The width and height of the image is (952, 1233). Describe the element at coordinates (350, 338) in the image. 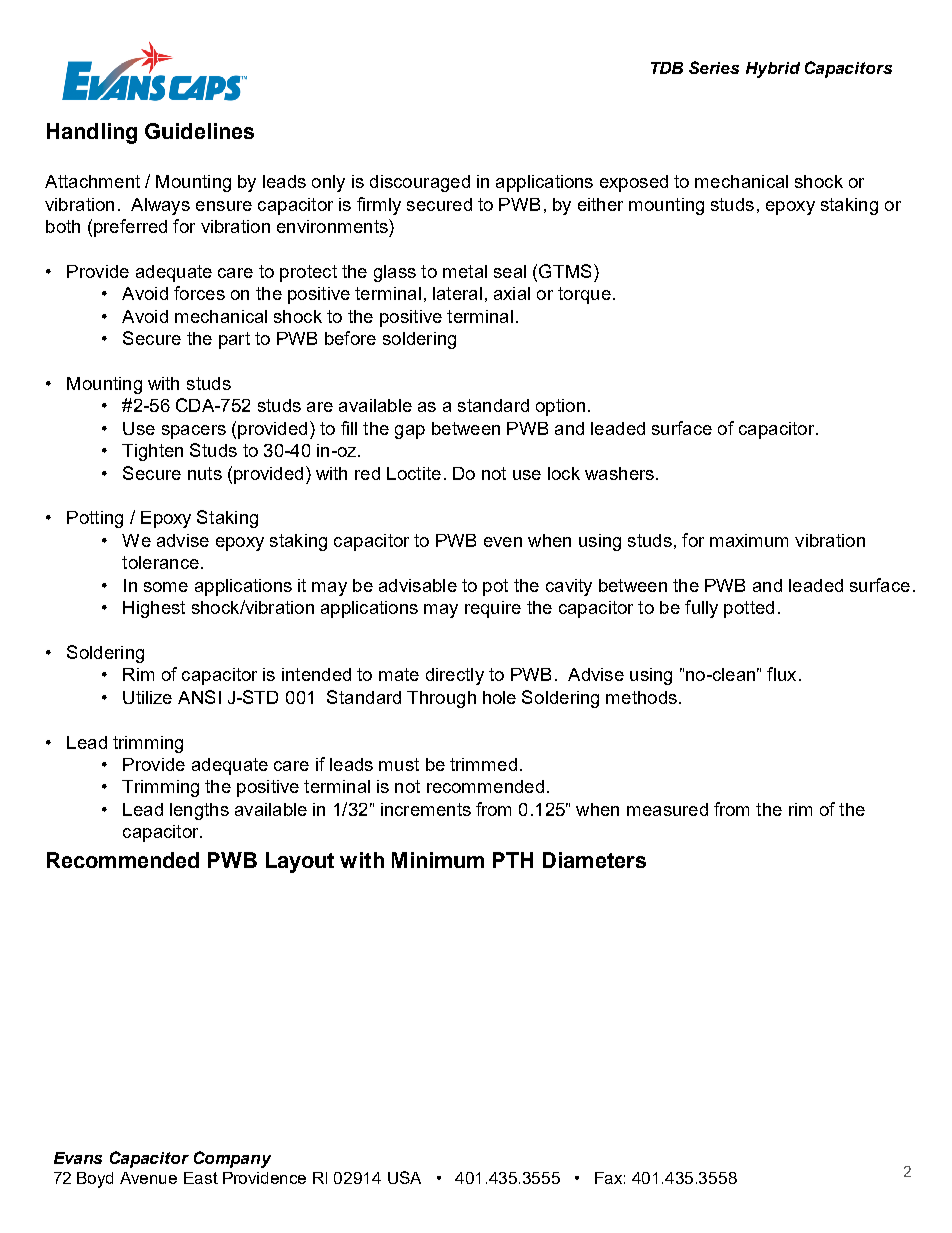

I see `before` at that location.
